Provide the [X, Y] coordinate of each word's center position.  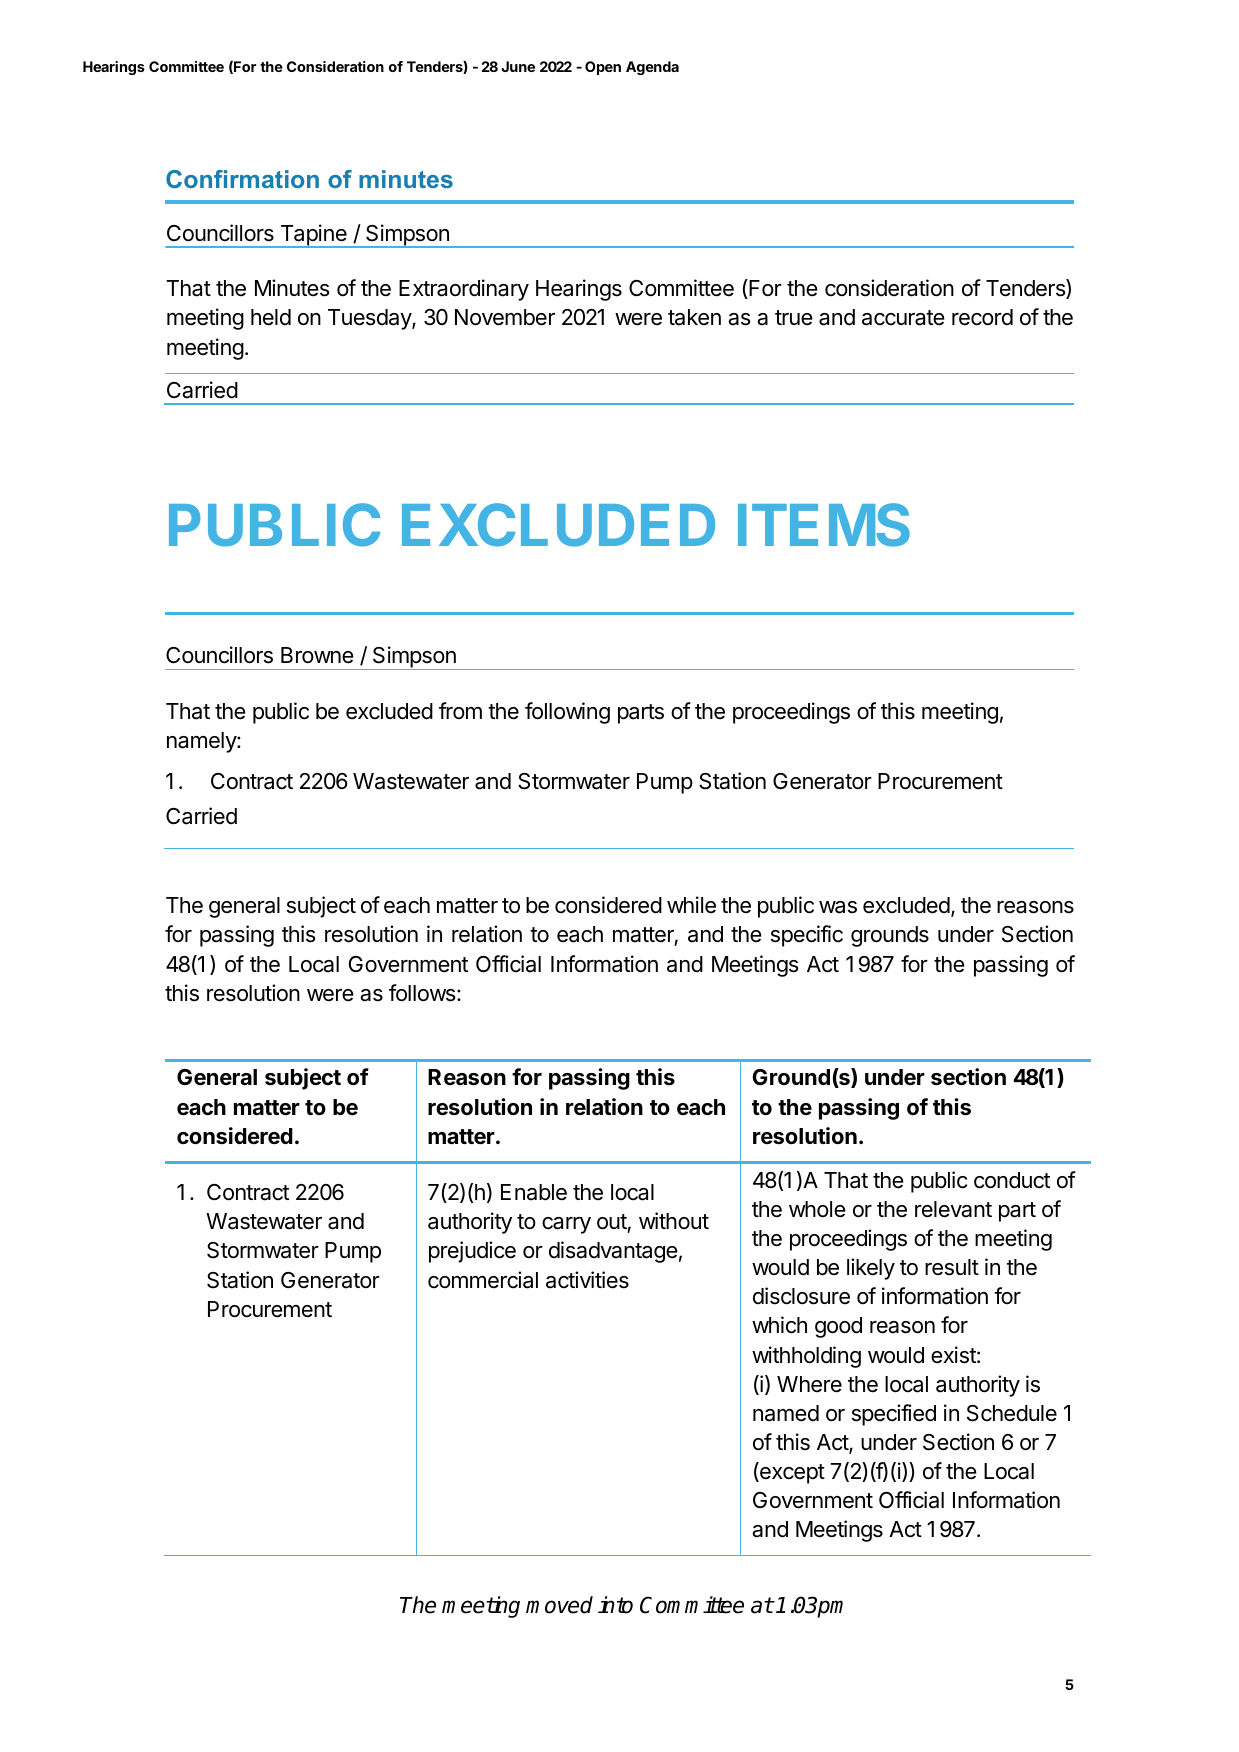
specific [807, 936]
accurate [903, 318]
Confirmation [242, 179]
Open [603, 68]
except [791, 1474]
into [615, 1605]
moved [559, 1605]
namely [202, 742]
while [691, 905]
